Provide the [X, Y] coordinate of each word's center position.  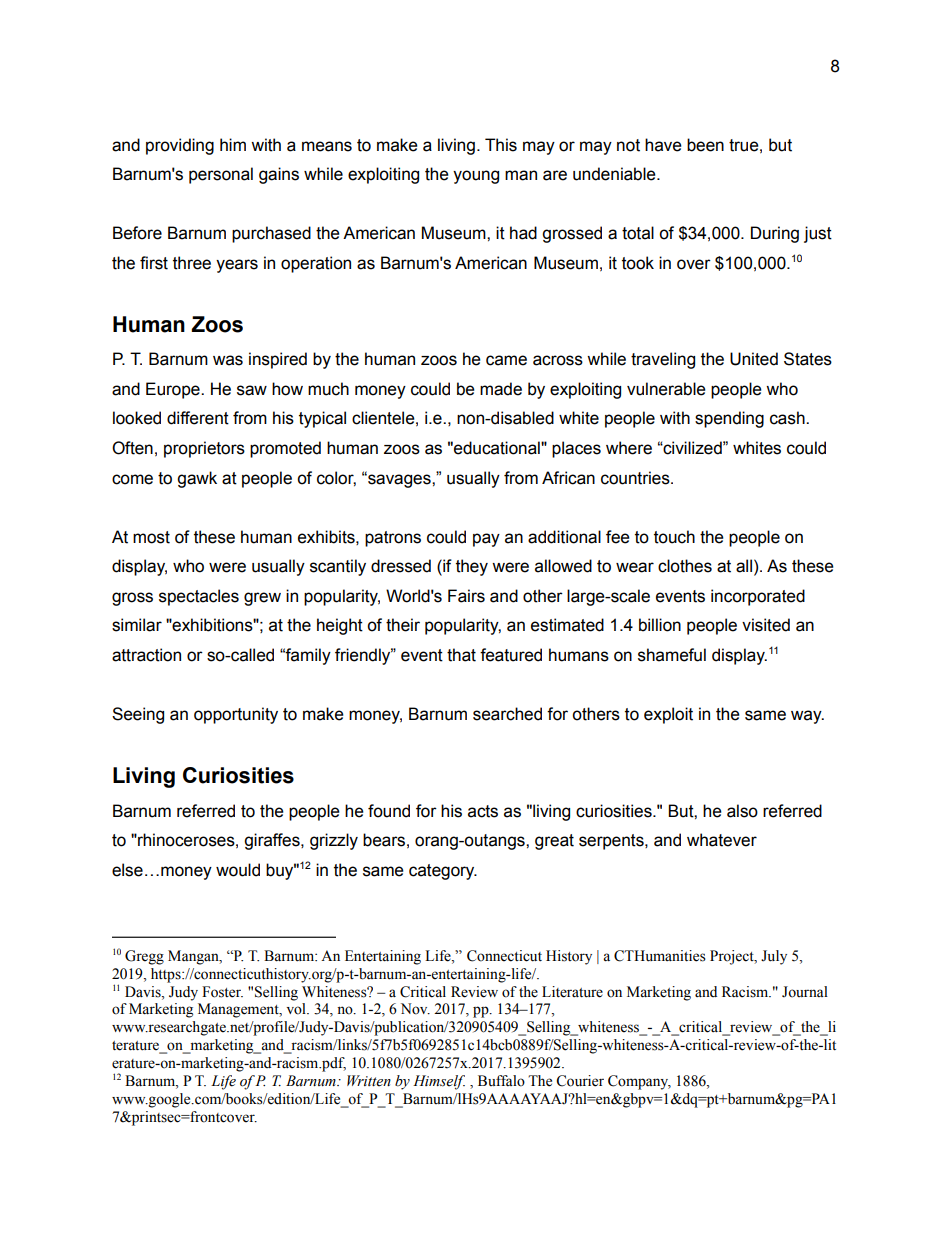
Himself [439, 1082]
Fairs [466, 596]
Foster [222, 992]
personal [221, 175]
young [476, 177]
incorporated [758, 597]
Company [639, 1082]
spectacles [199, 597]
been [705, 145]
